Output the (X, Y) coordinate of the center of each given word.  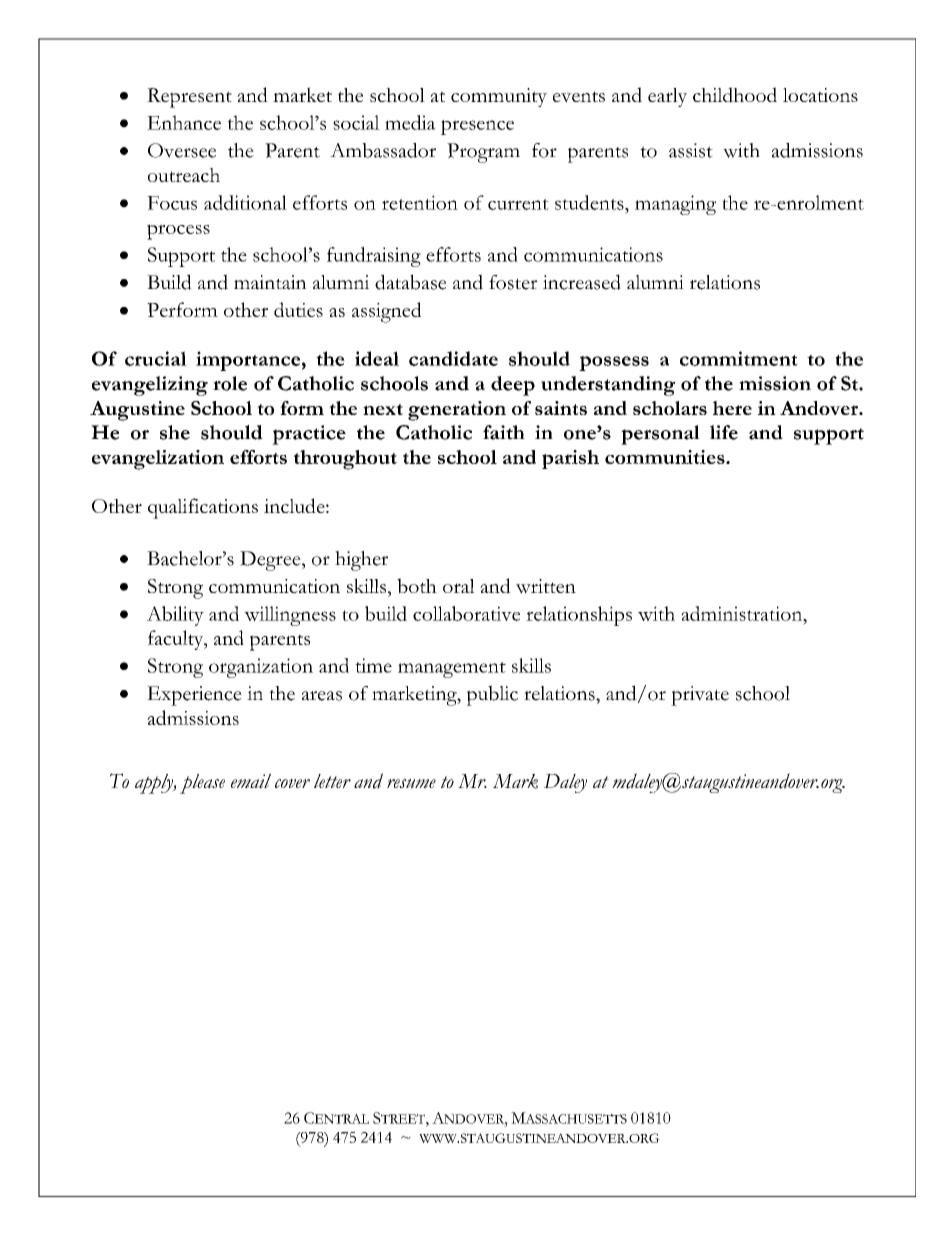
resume (411, 783)
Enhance (184, 122)
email (251, 781)
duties (298, 309)
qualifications (203, 508)
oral (459, 586)
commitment (739, 358)
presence (477, 127)
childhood (735, 95)
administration (743, 613)
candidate (453, 358)
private (700, 696)
